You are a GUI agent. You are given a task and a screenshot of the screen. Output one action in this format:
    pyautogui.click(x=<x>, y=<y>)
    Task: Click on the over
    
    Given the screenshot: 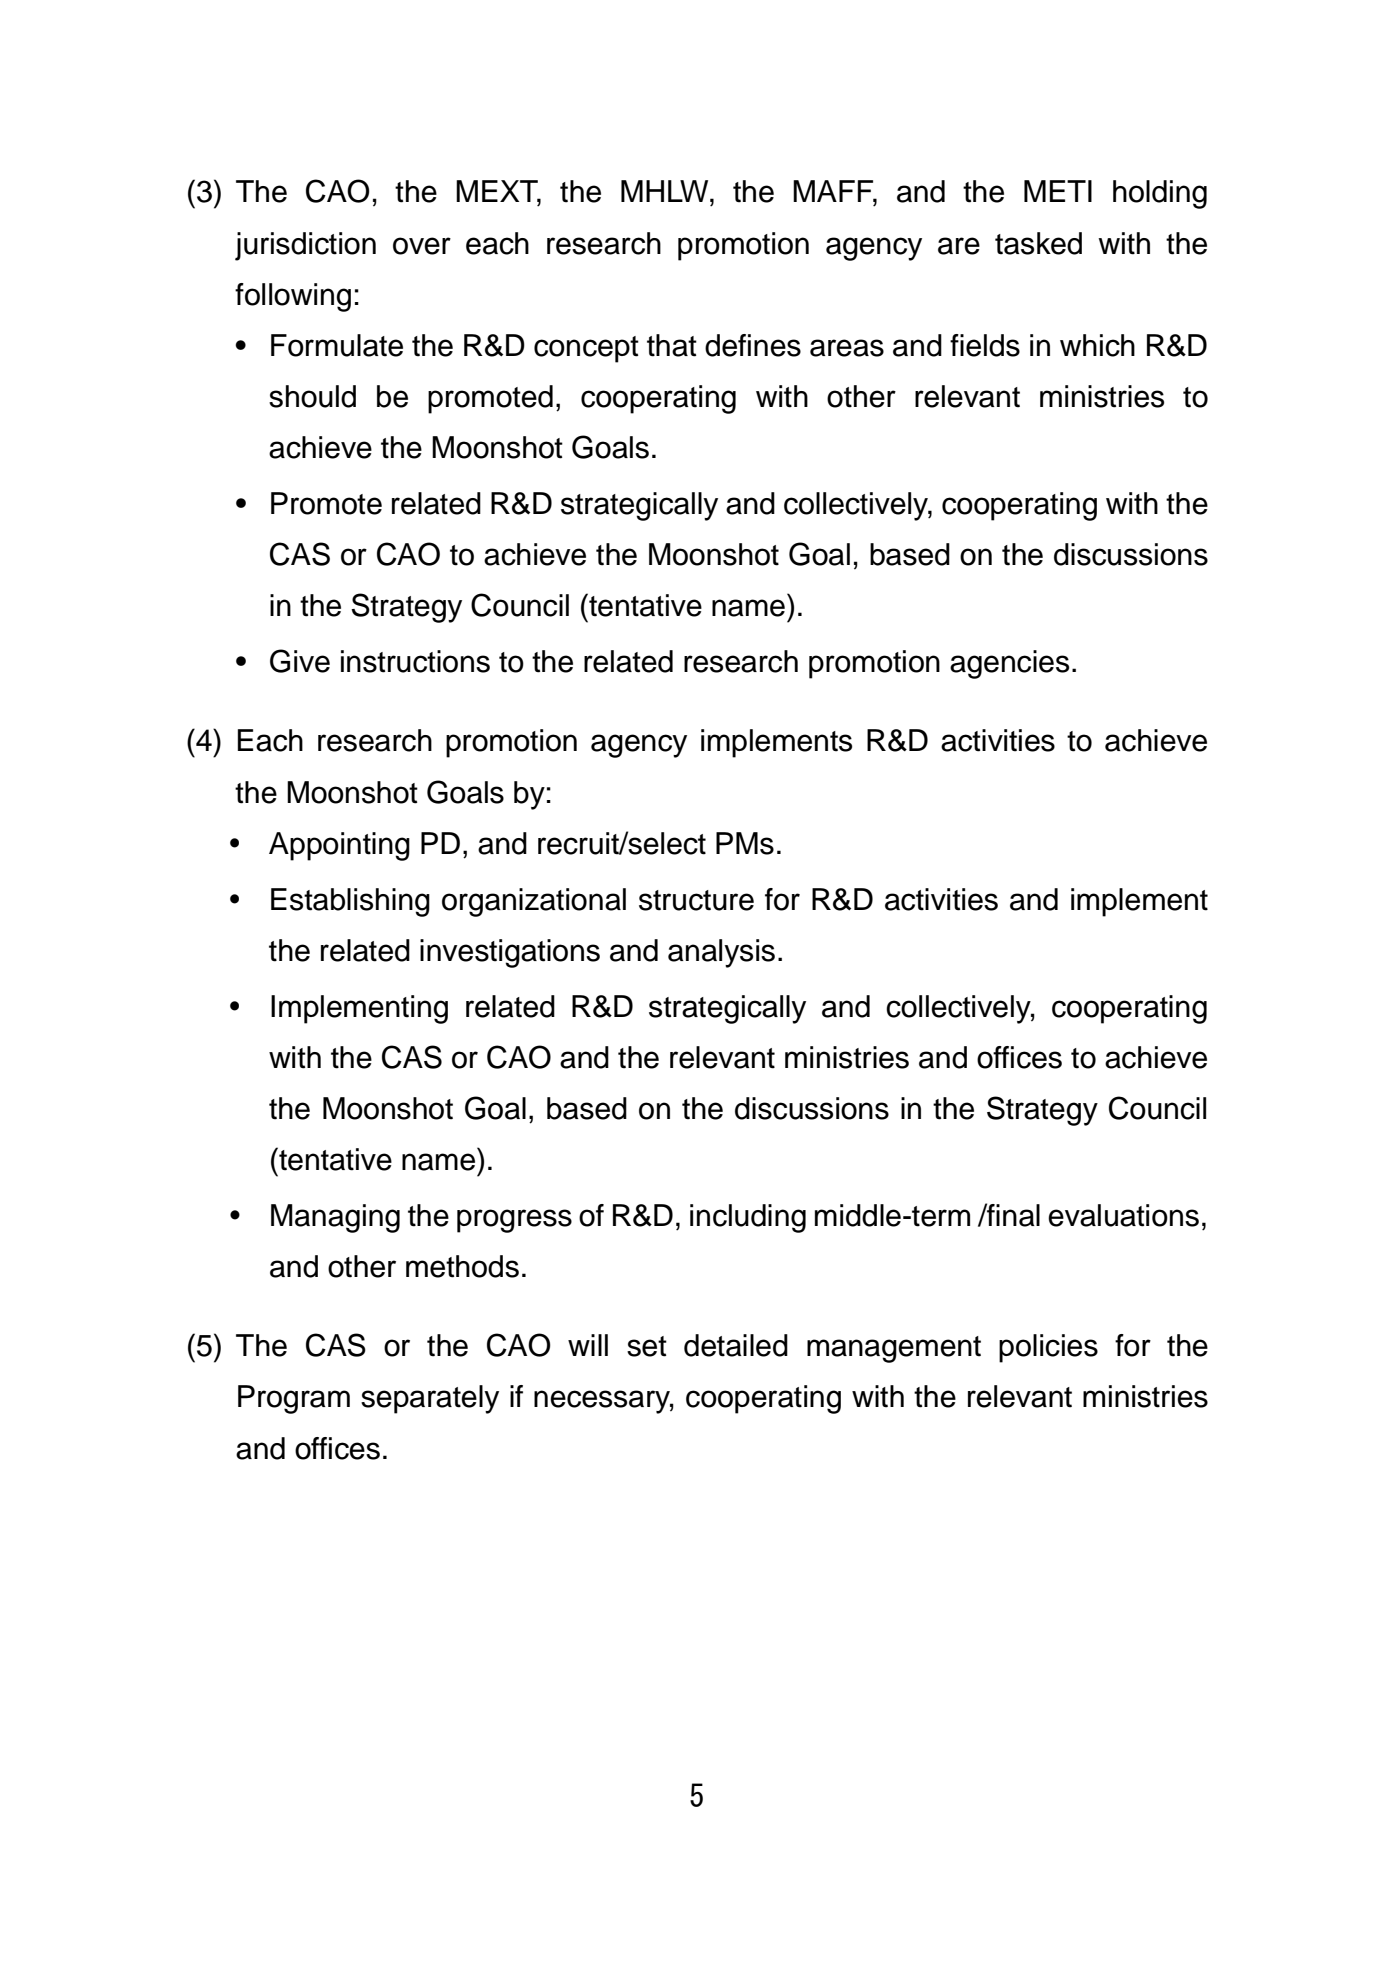 What is the action you would take?
    pyautogui.click(x=422, y=246)
